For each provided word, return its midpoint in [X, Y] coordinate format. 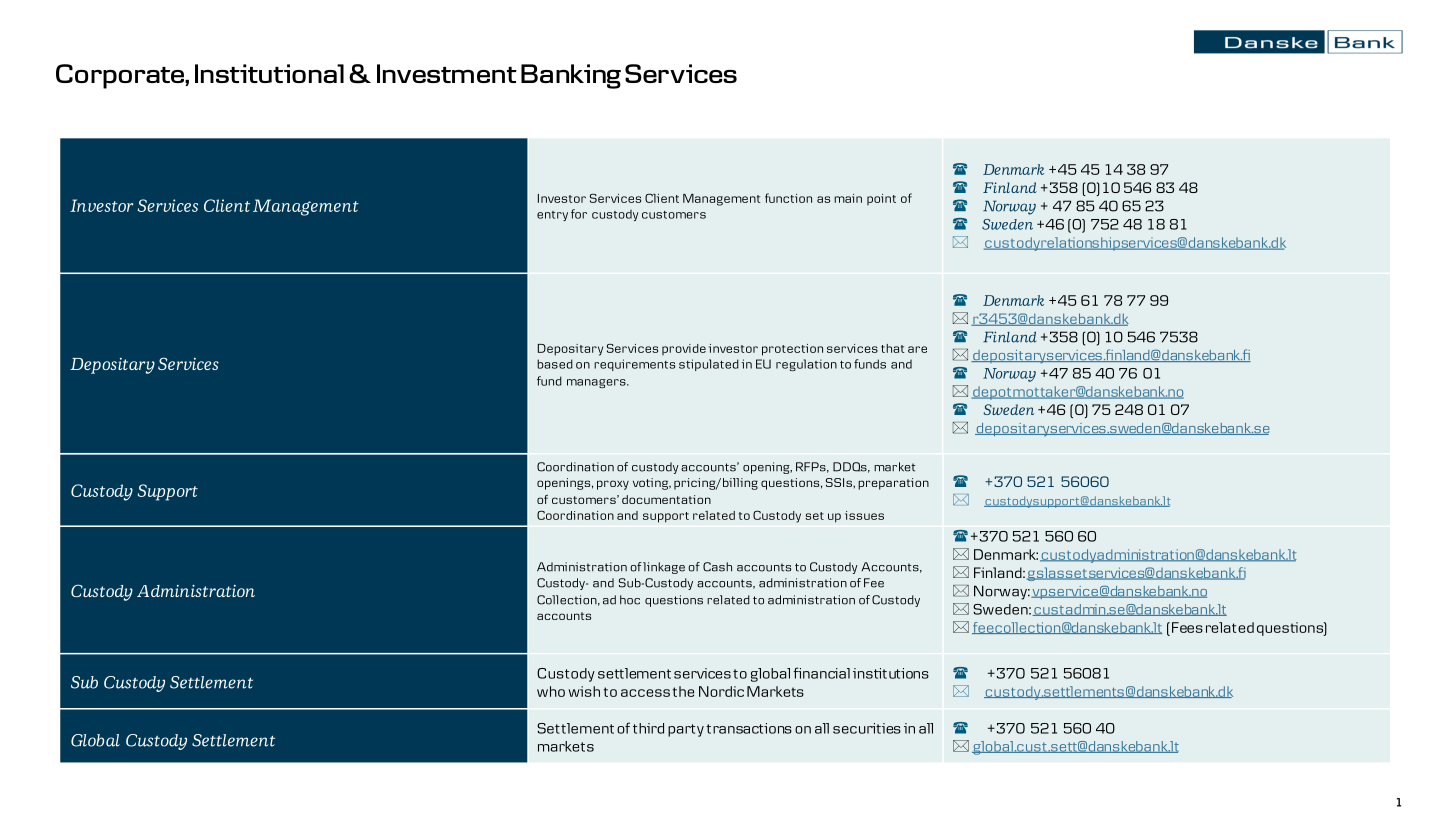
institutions [891, 673]
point [881, 199]
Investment [447, 73]
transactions [749, 728]
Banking [571, 76]
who [551, 691]
